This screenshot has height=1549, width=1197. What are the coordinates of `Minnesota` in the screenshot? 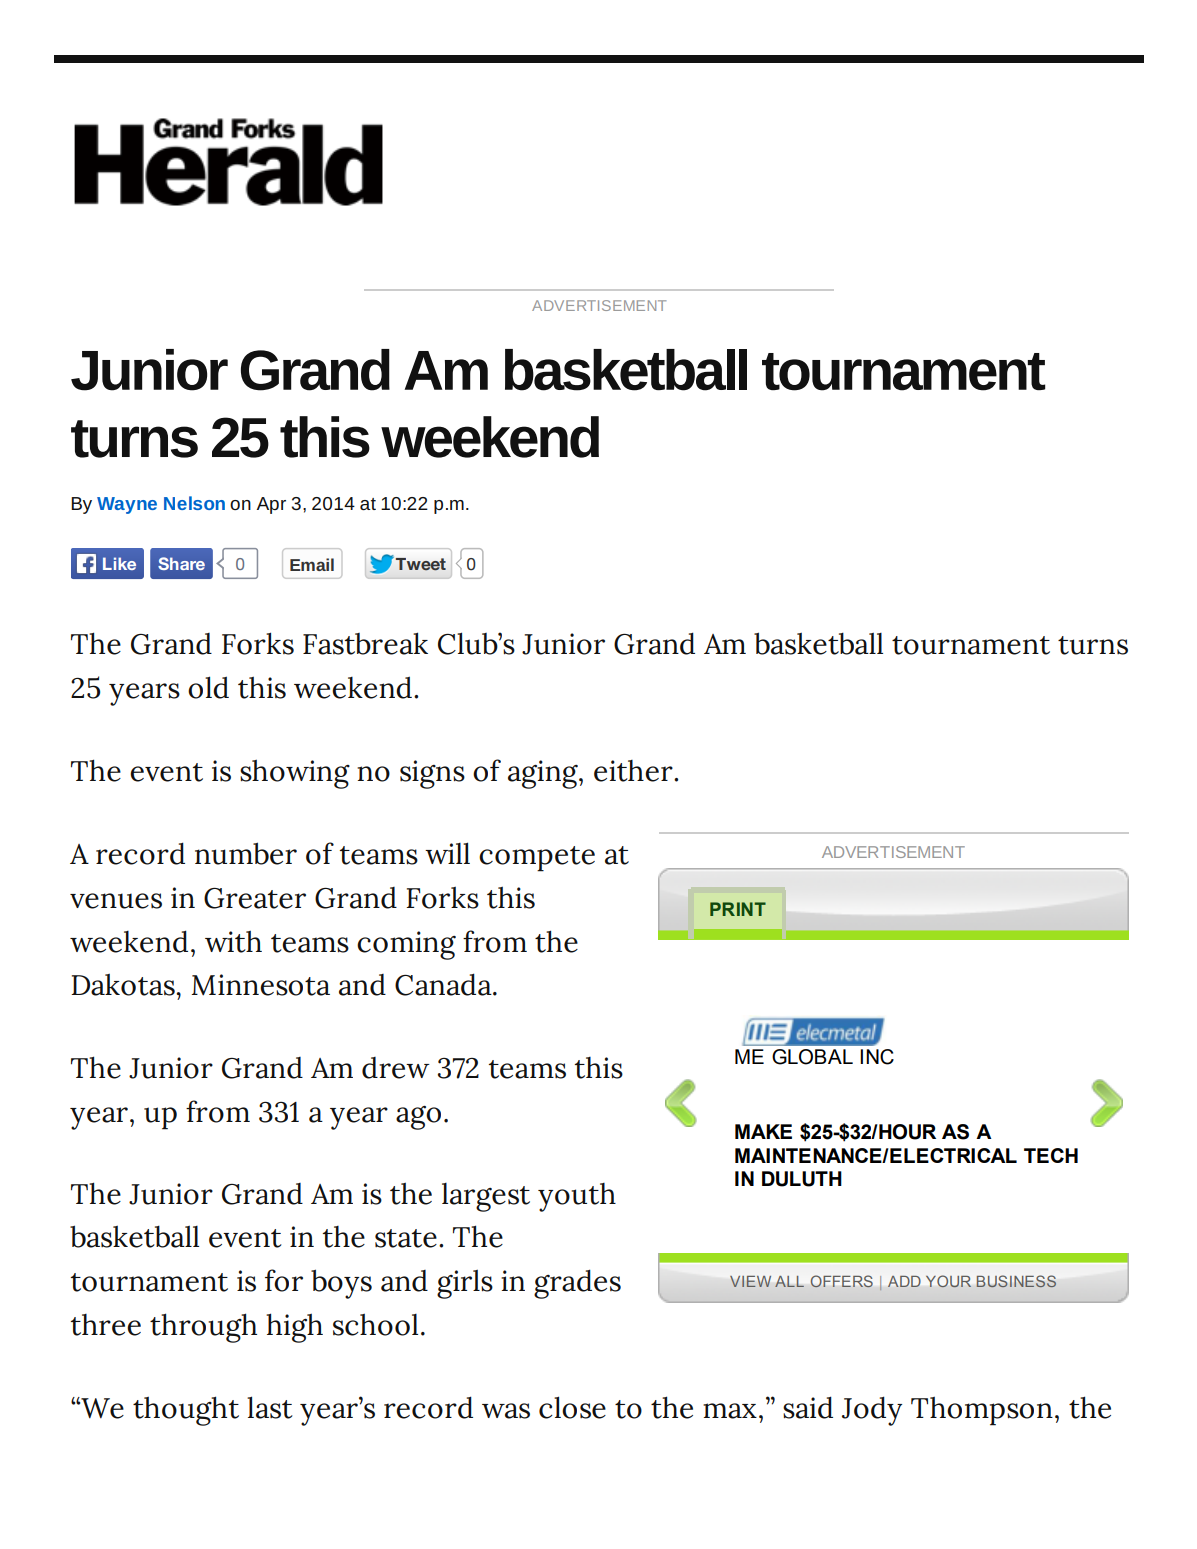 It's located at (261, 985).
